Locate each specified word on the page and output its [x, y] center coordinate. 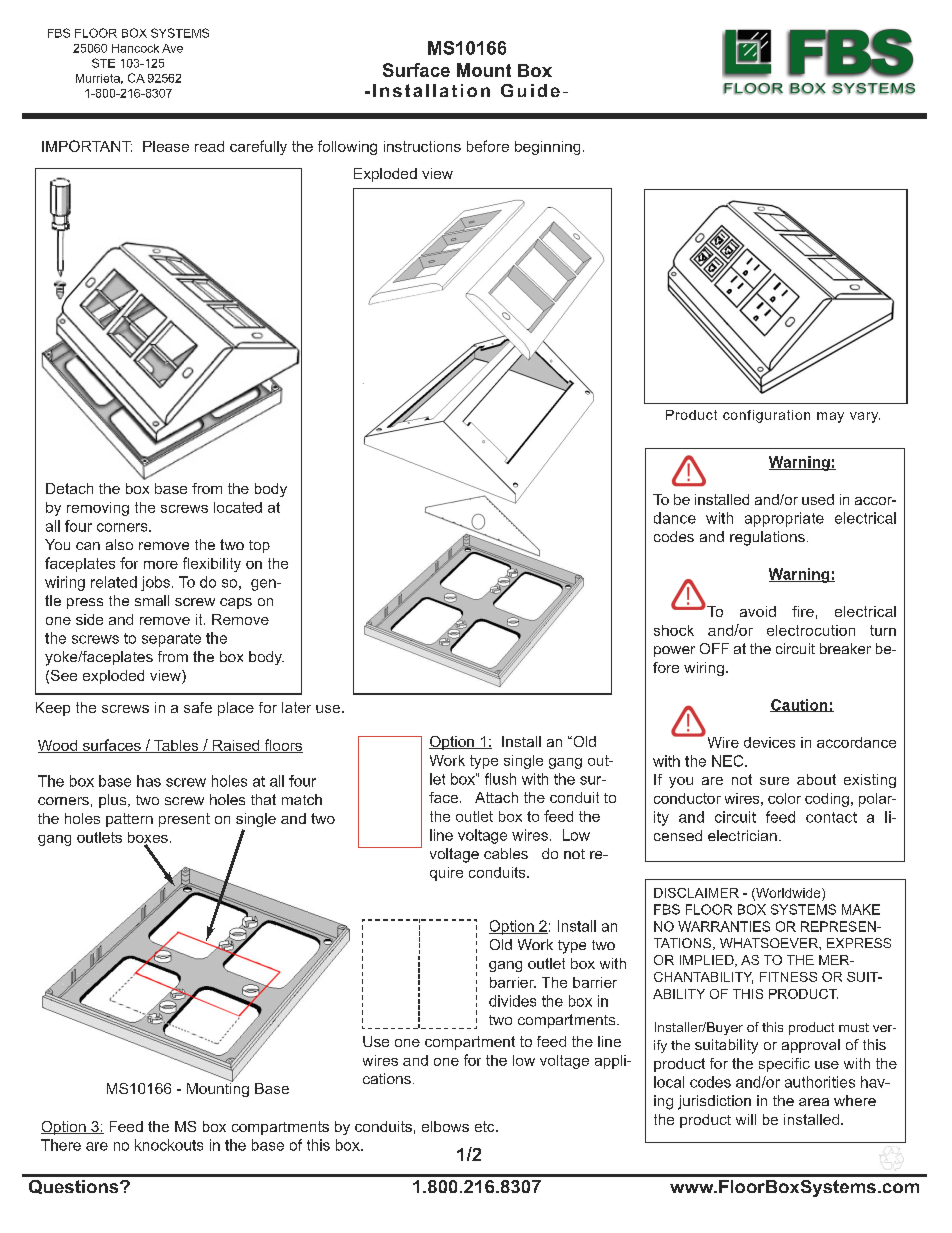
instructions [422, 146]
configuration [766, 416]
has [149, 781]
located [238, 507]
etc [486, 1126]
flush [500, 779]
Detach [69, 488]
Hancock [135, 48]
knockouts [169, 1145]
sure [774, 781]
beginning [547, 148]
